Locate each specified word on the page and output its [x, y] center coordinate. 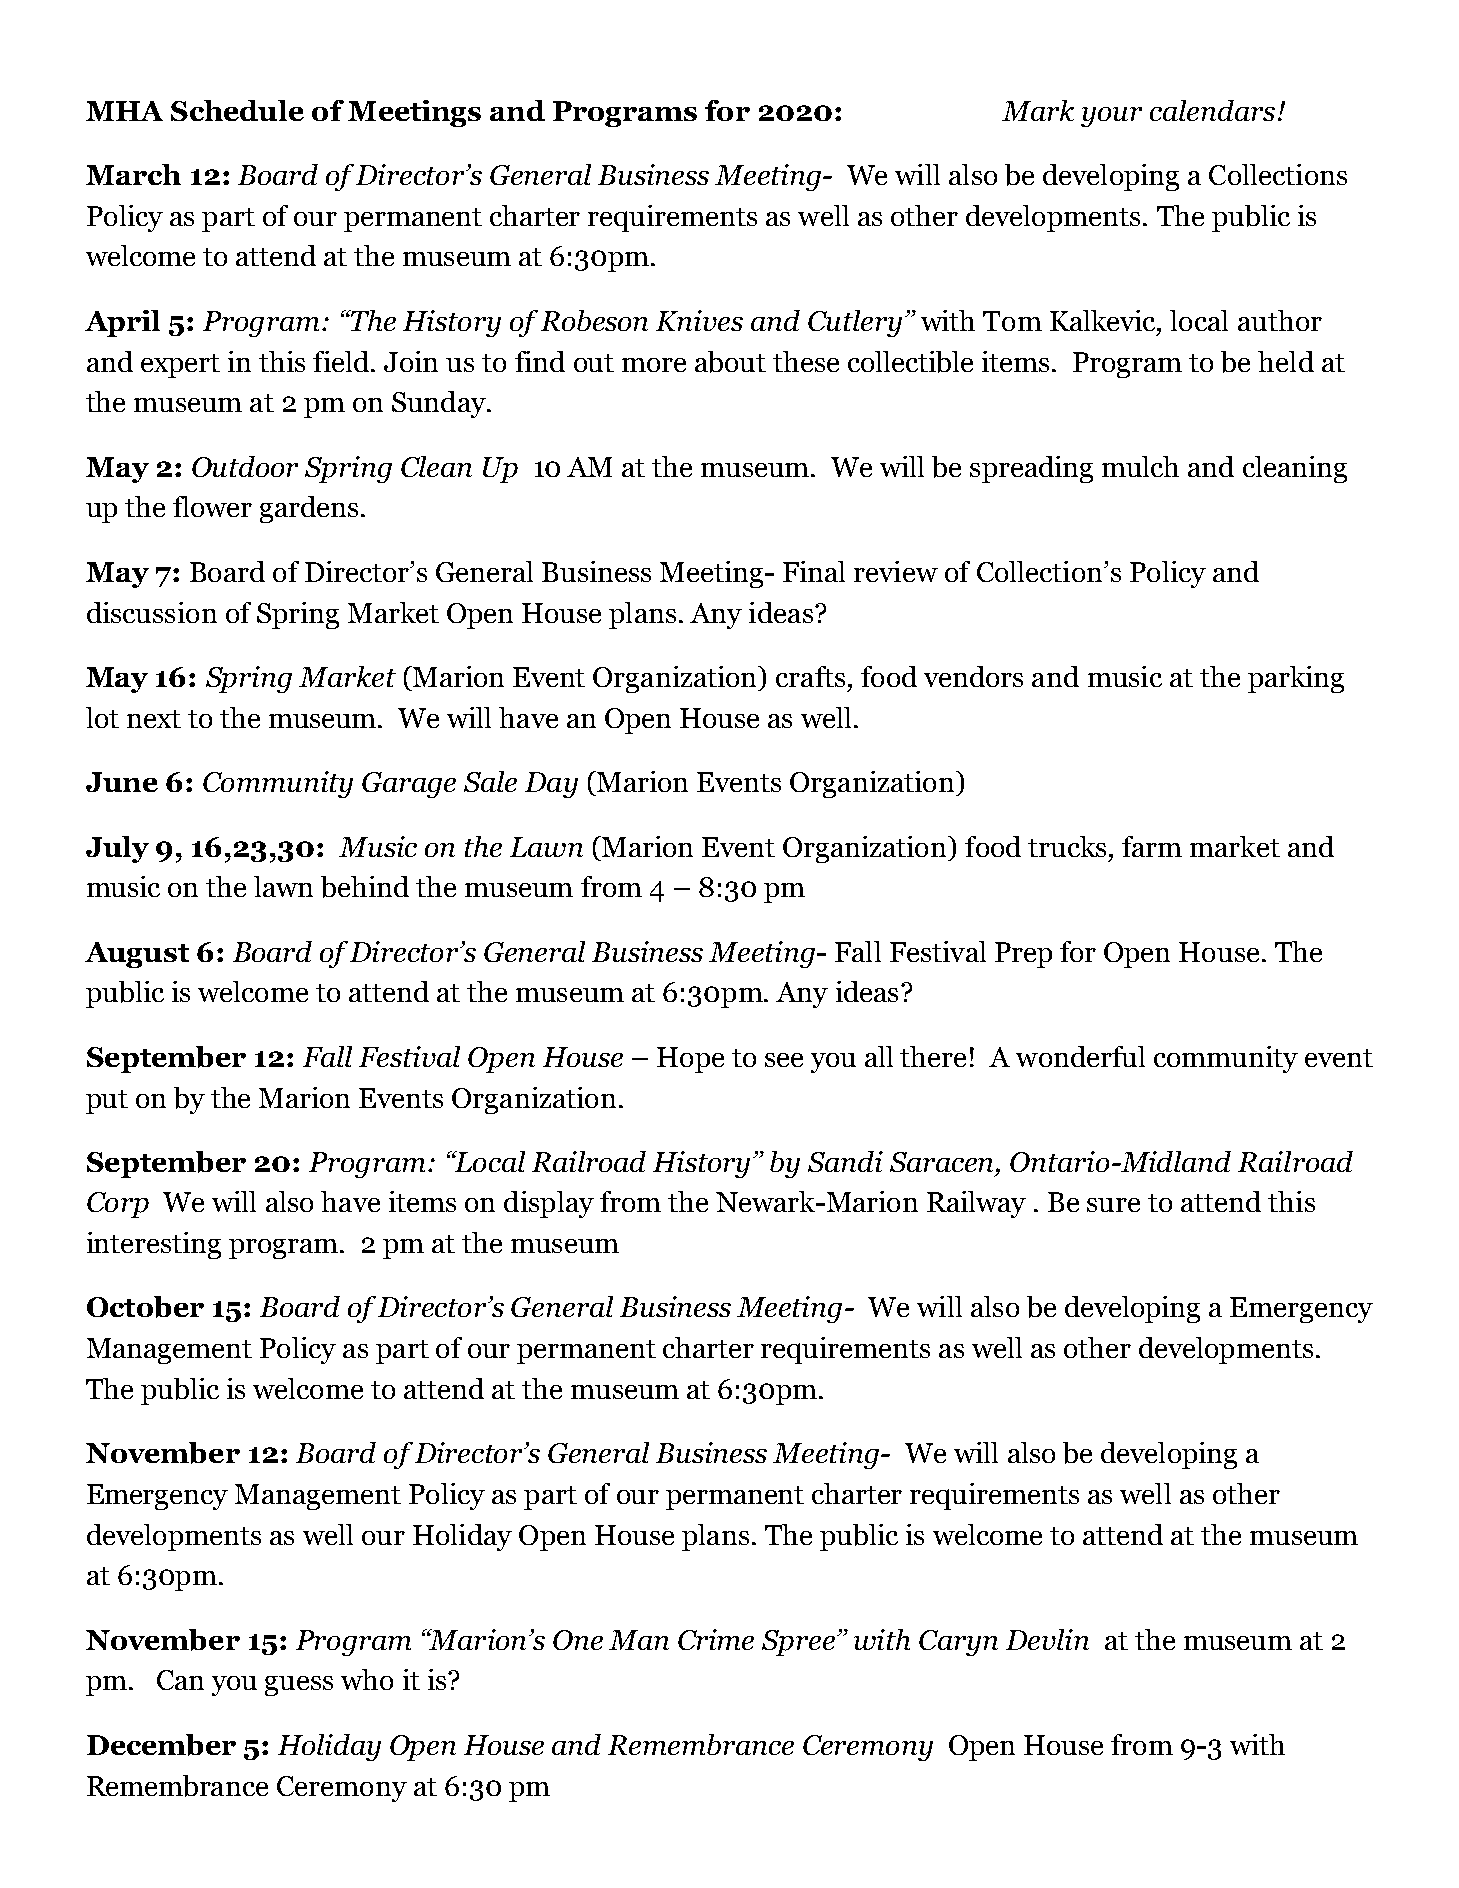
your [1111, 117]
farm [1152, 846]
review [896, 571]
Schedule [237, 110]
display [549, 1204]
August [137, 955]
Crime [716, 1639]
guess [299, 1686]
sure [1113, 1205]
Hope [690, 1060]
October [145, 1307]
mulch [1140, 466]
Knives [699, 320]
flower [212, 506]
